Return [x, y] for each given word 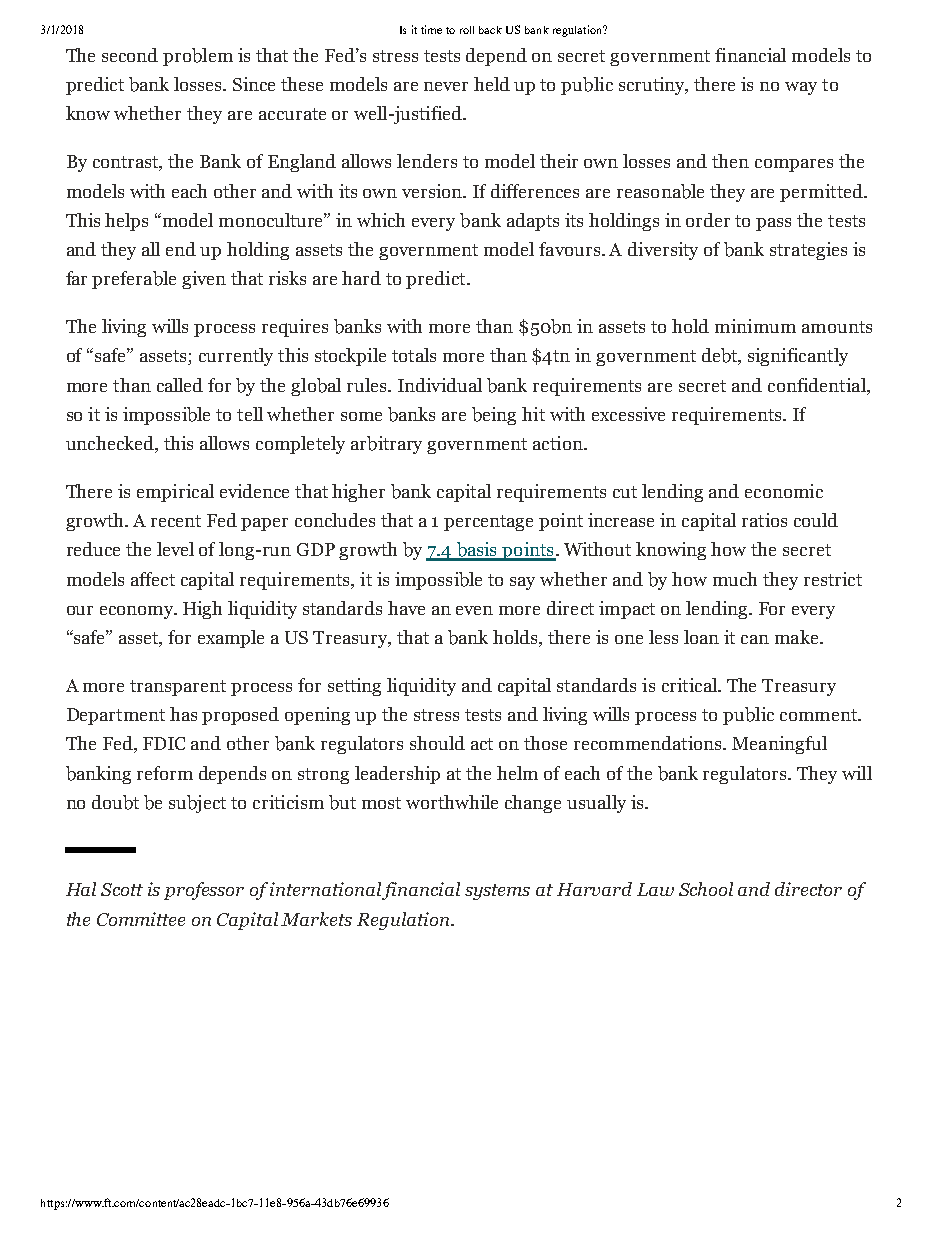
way [801, 88]
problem [198, 57]
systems [497, 892]
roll [467, 30]
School [706, 889]
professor [204, 891]
